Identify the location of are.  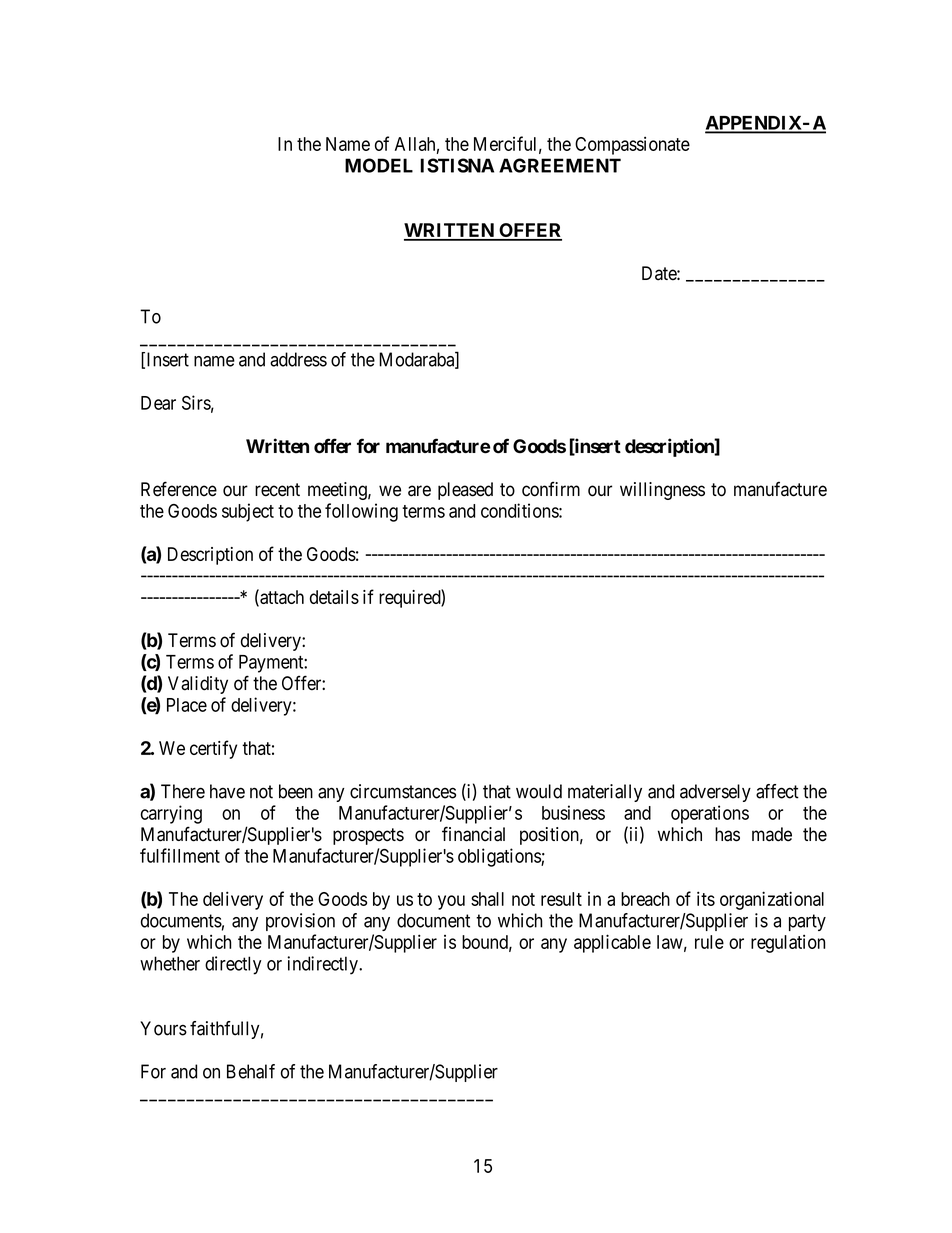
(419, 491).
